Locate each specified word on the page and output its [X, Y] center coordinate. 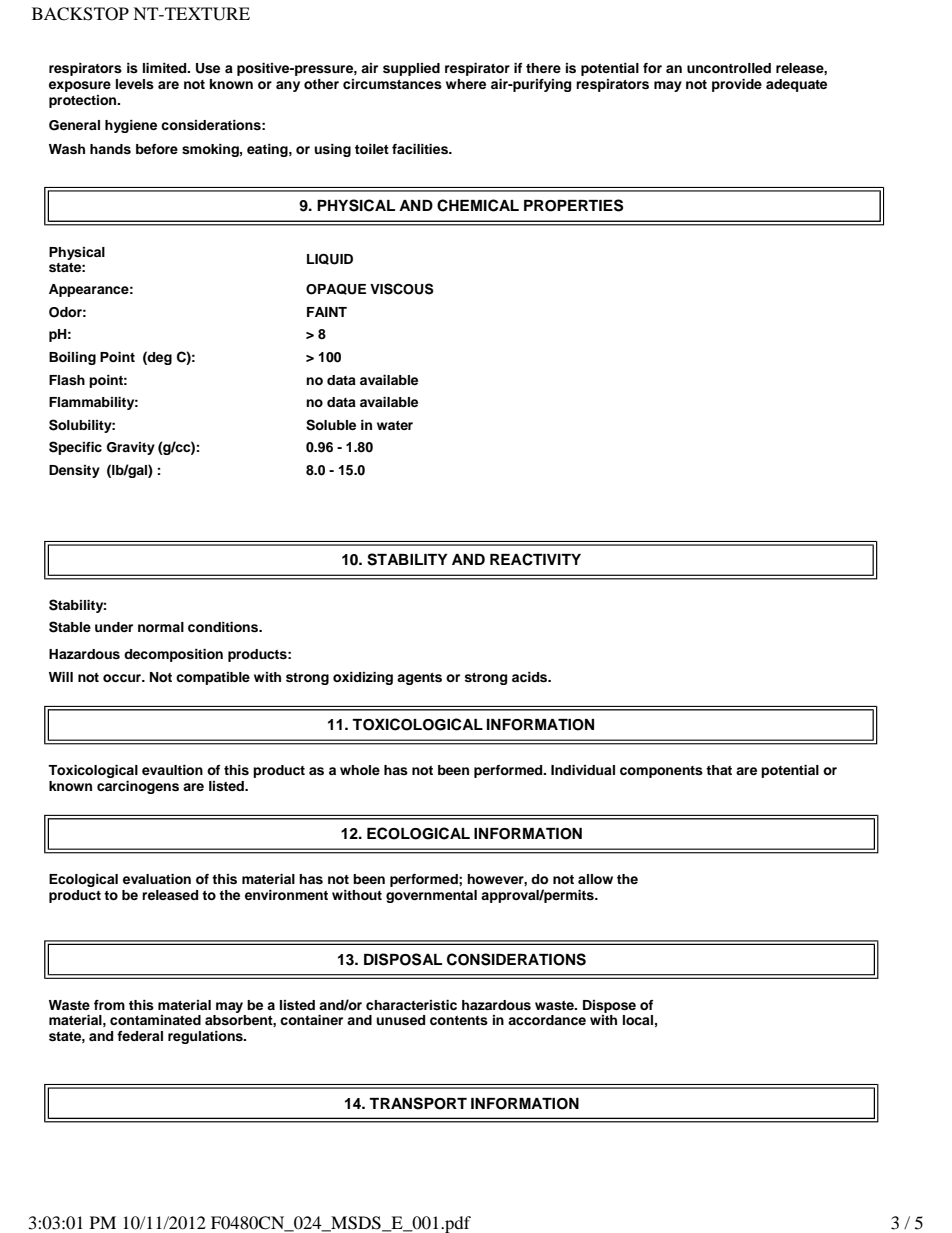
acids [531, 677]
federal [140, 1036]
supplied [411, 69]
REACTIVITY [535, 559]
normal [161, 627]
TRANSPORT [418, 1103]
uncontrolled [729, 68]
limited [166, 68]
